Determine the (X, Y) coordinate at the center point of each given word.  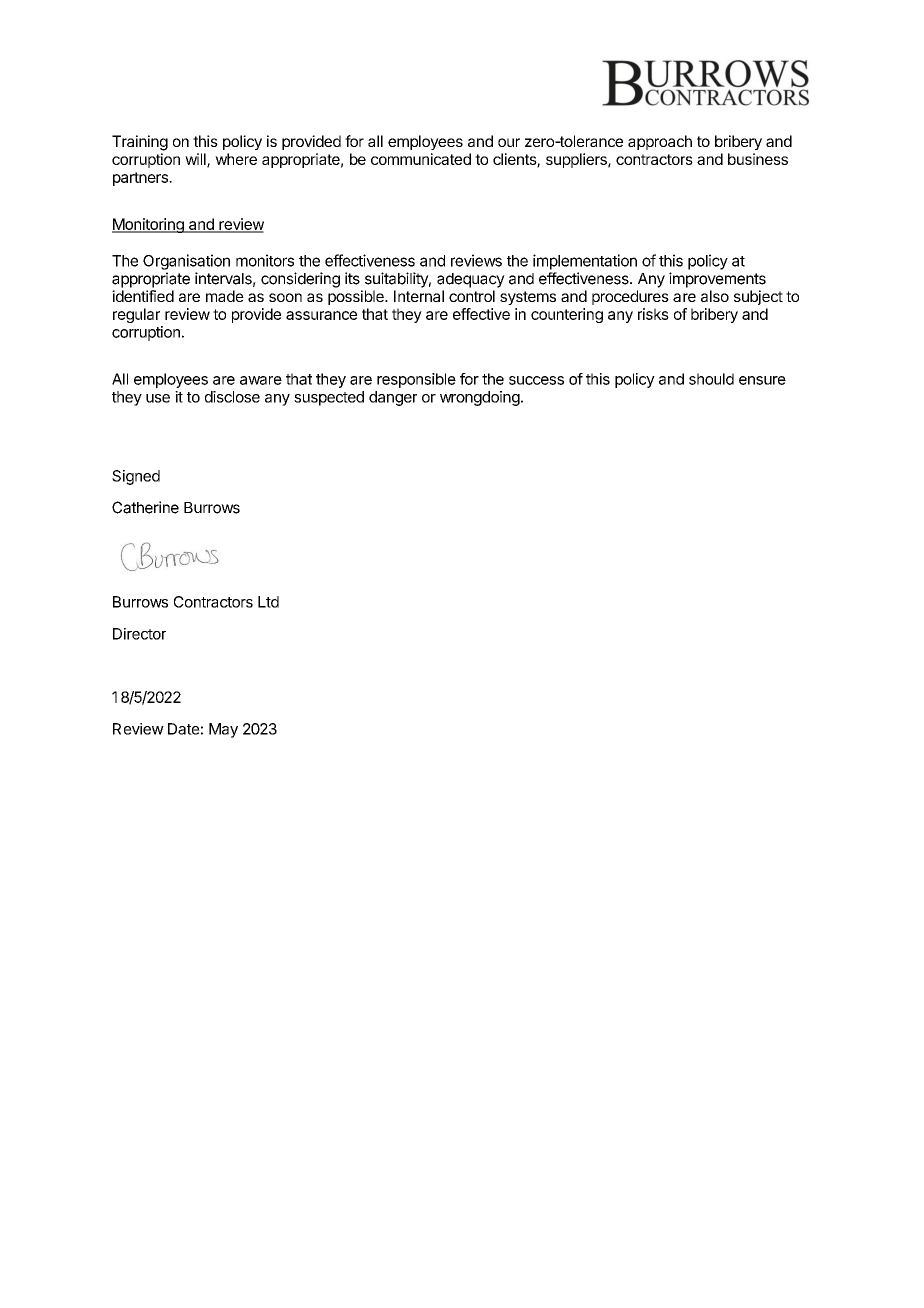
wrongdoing (480, 398)
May (223, 730)
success (536, 380)
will (196, 160)
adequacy (471, 280)
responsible (416, 380)
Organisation (186, 262)
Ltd (268, 602)
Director (139, 634)
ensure (762, 380)
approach (660, 142)
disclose (232, 397)
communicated (421, 159)
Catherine (145, 507)
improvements (717, 280)
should (711, 379)
